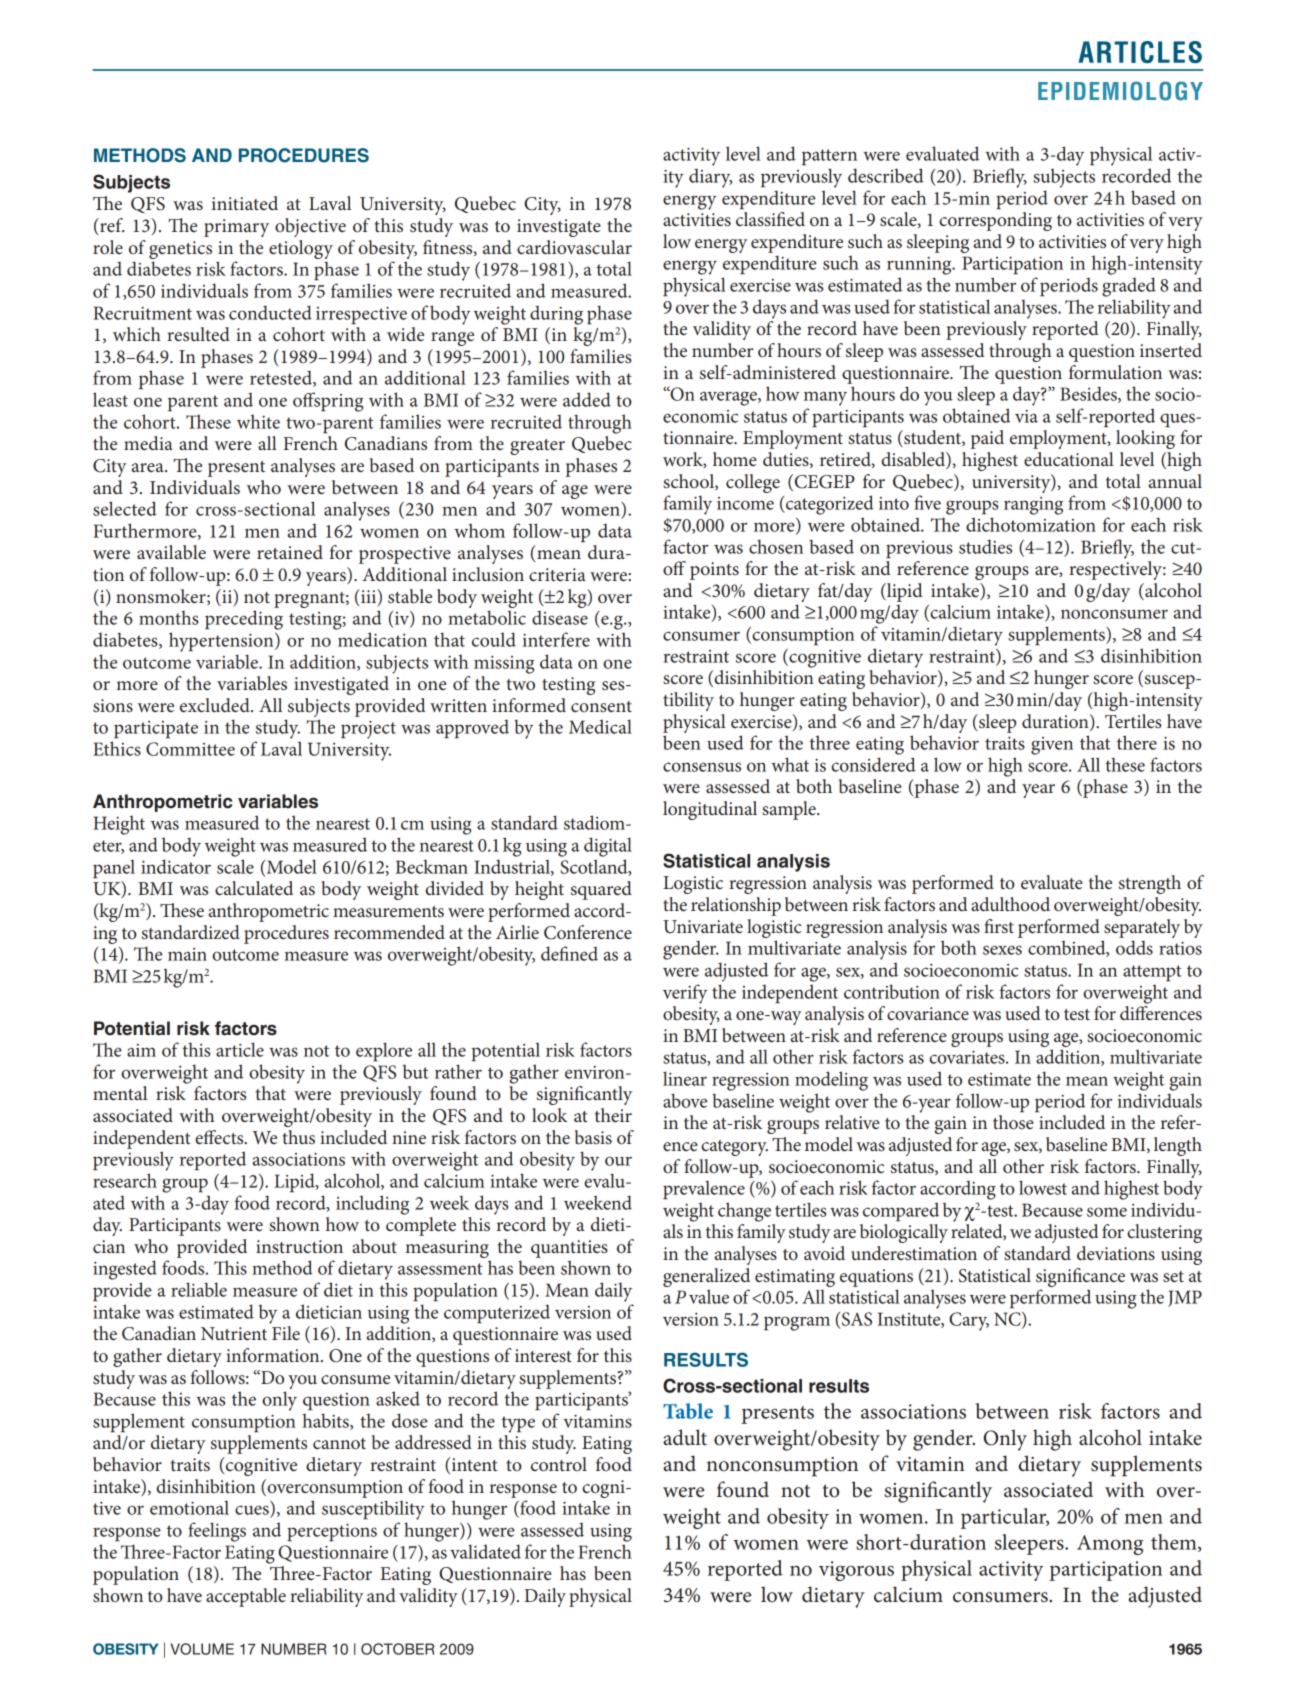  Describe the element at coordinates (1120, 91) in the page. I see `Epidemiology` at that location.
